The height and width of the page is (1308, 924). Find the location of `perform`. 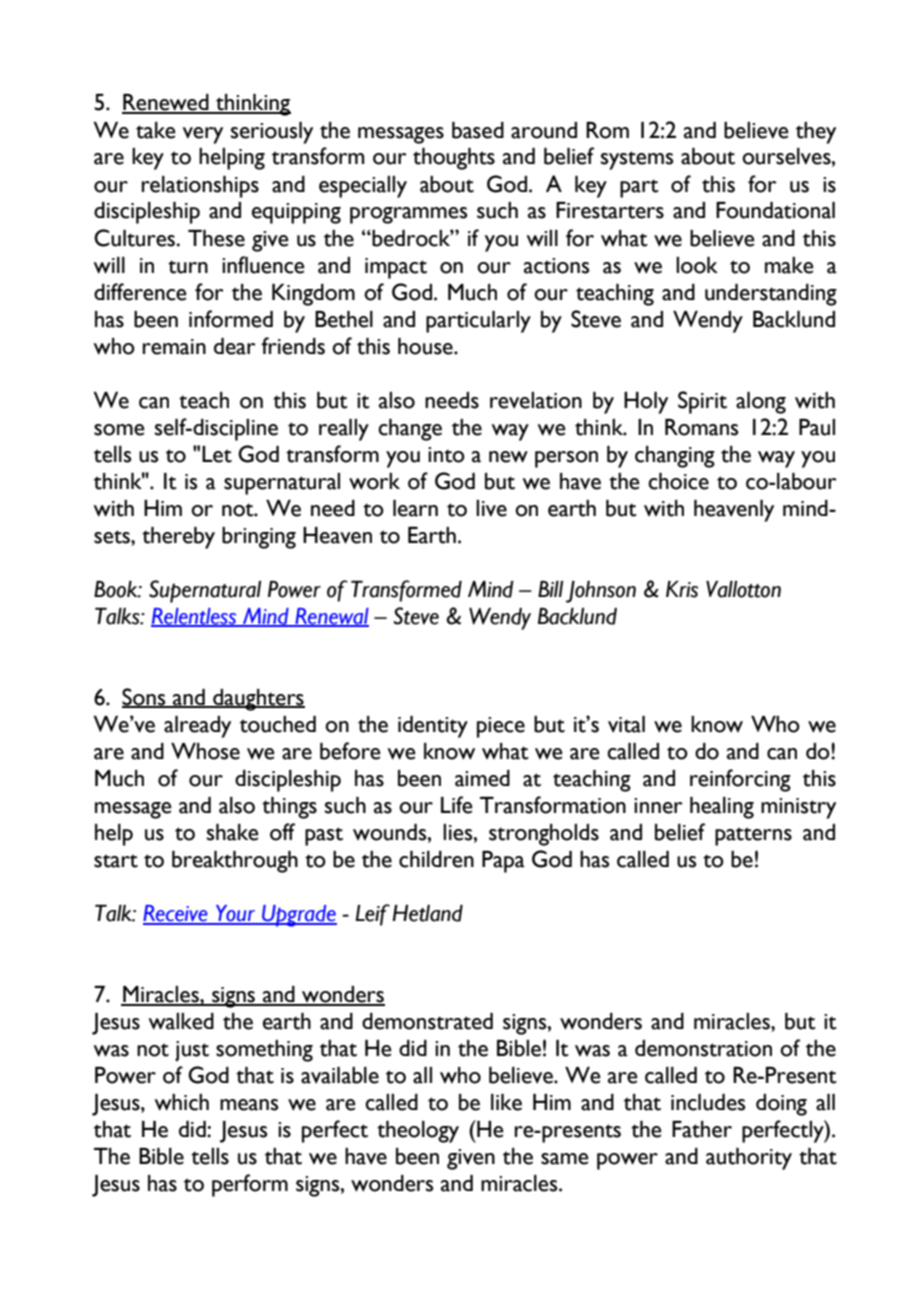

perform is located at coordinates (250, 1185).
